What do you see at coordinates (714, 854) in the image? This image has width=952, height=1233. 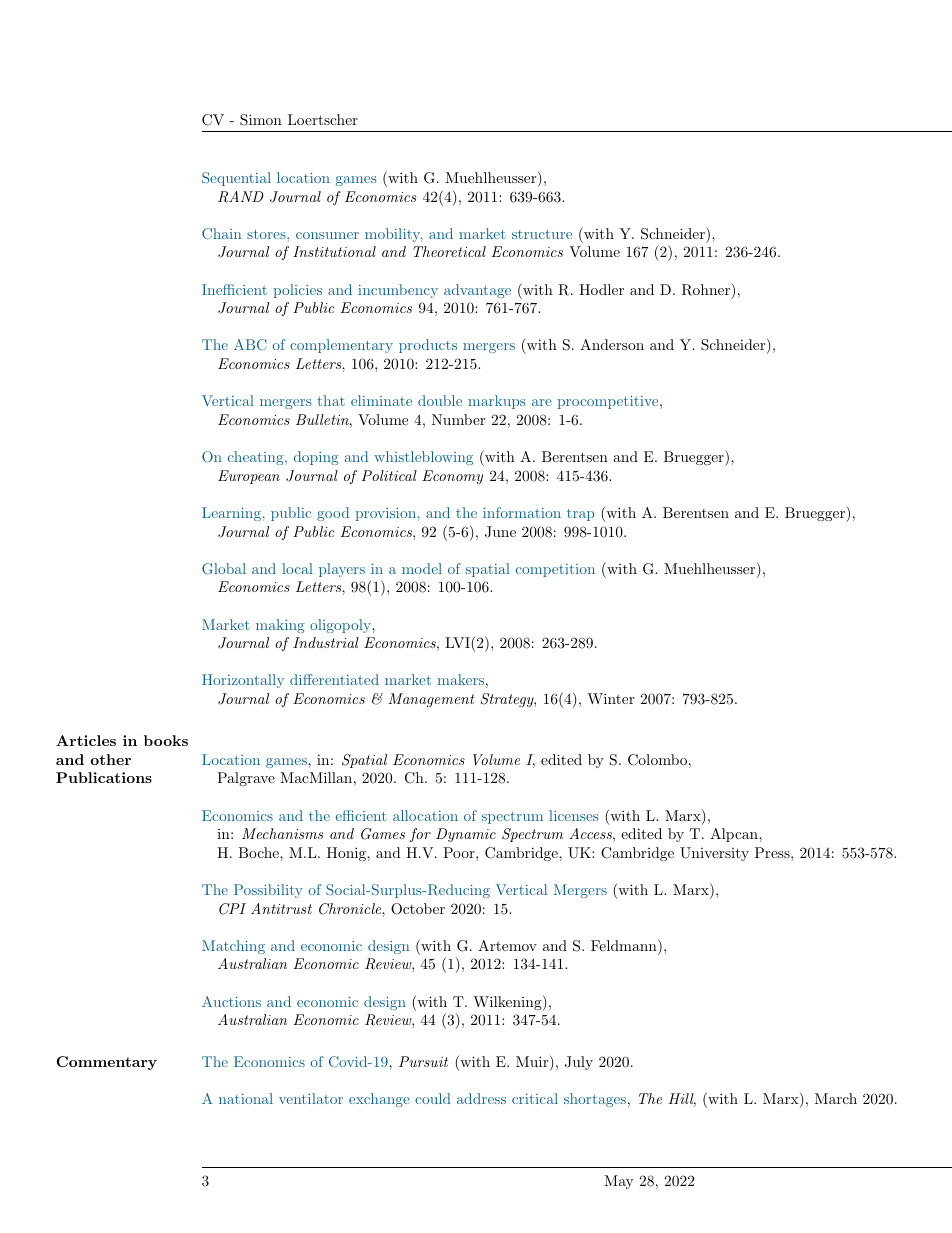 I see `University` at bounding box center [714, 854].
